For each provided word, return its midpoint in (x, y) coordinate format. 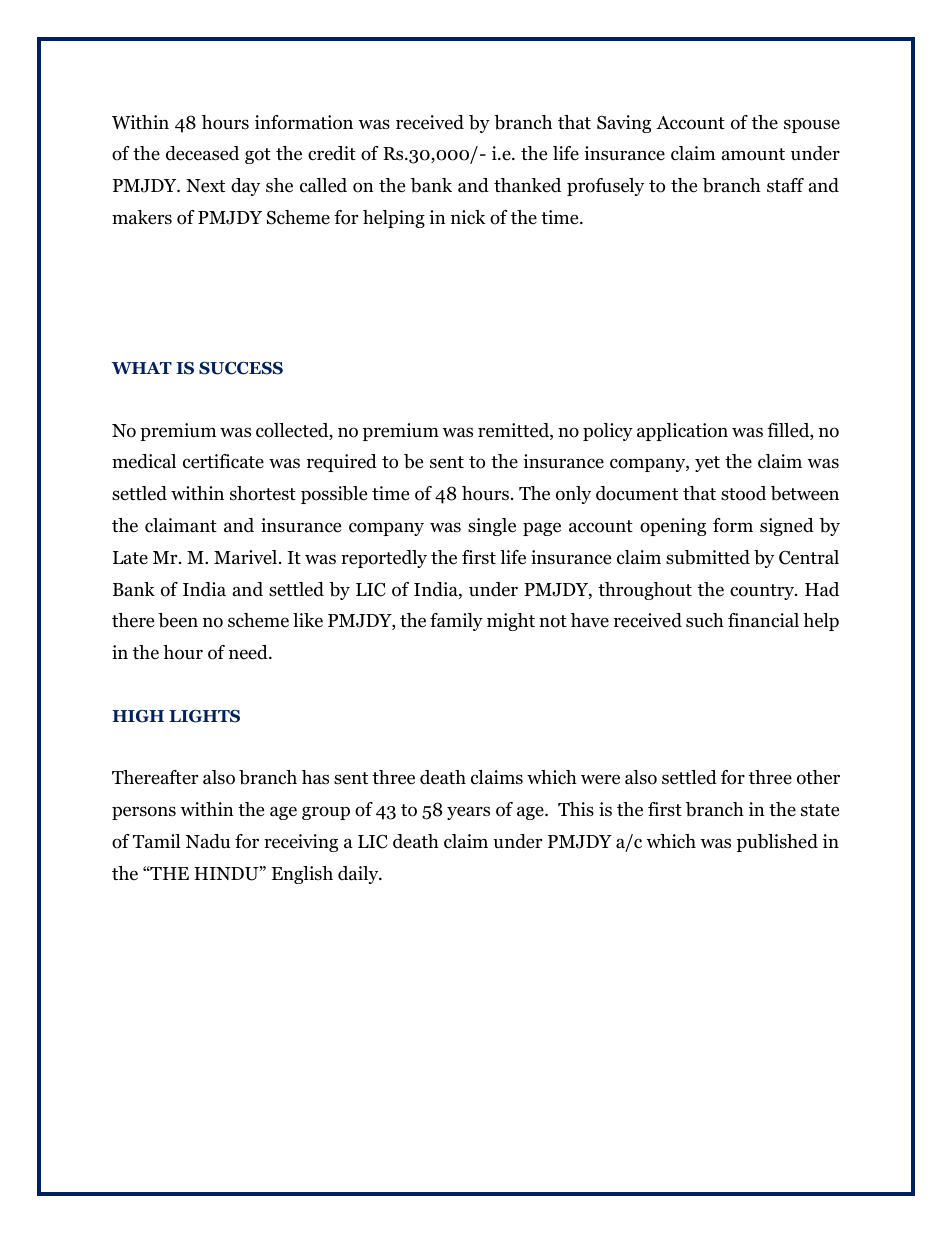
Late (130, 558)
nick (468, 217)
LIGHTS (204, 716)
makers (142, 217)
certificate (223, 461)
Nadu (207, 841)
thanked (527, 185)
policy (608, 432)
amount (753, 154)
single (492, 527)
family (456, 622)
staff (785, 185)
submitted (708, 557)
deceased (202, 153)
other (818, 777)
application (682, 432)
